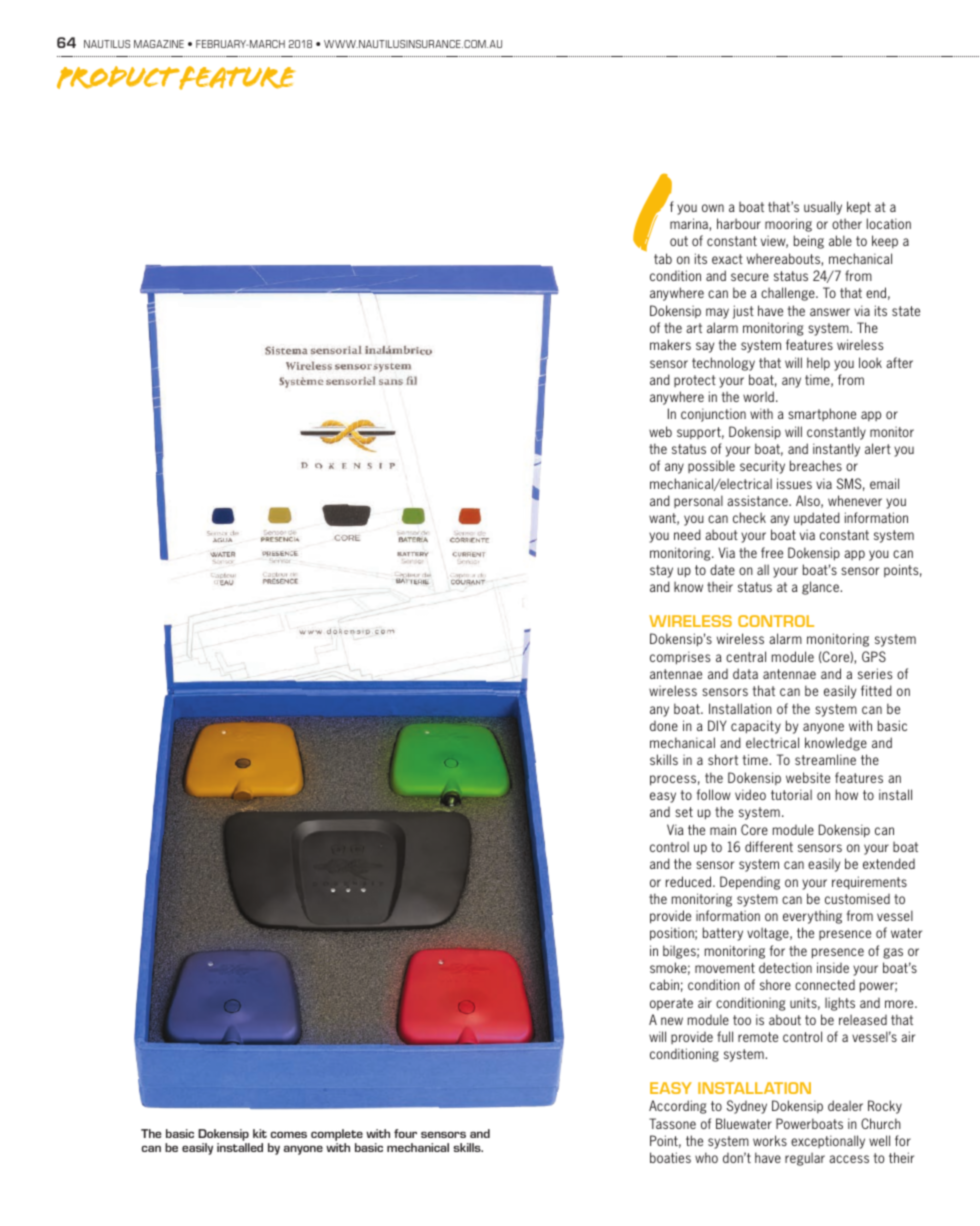  I want to click on comprises, so click(680, 658).
